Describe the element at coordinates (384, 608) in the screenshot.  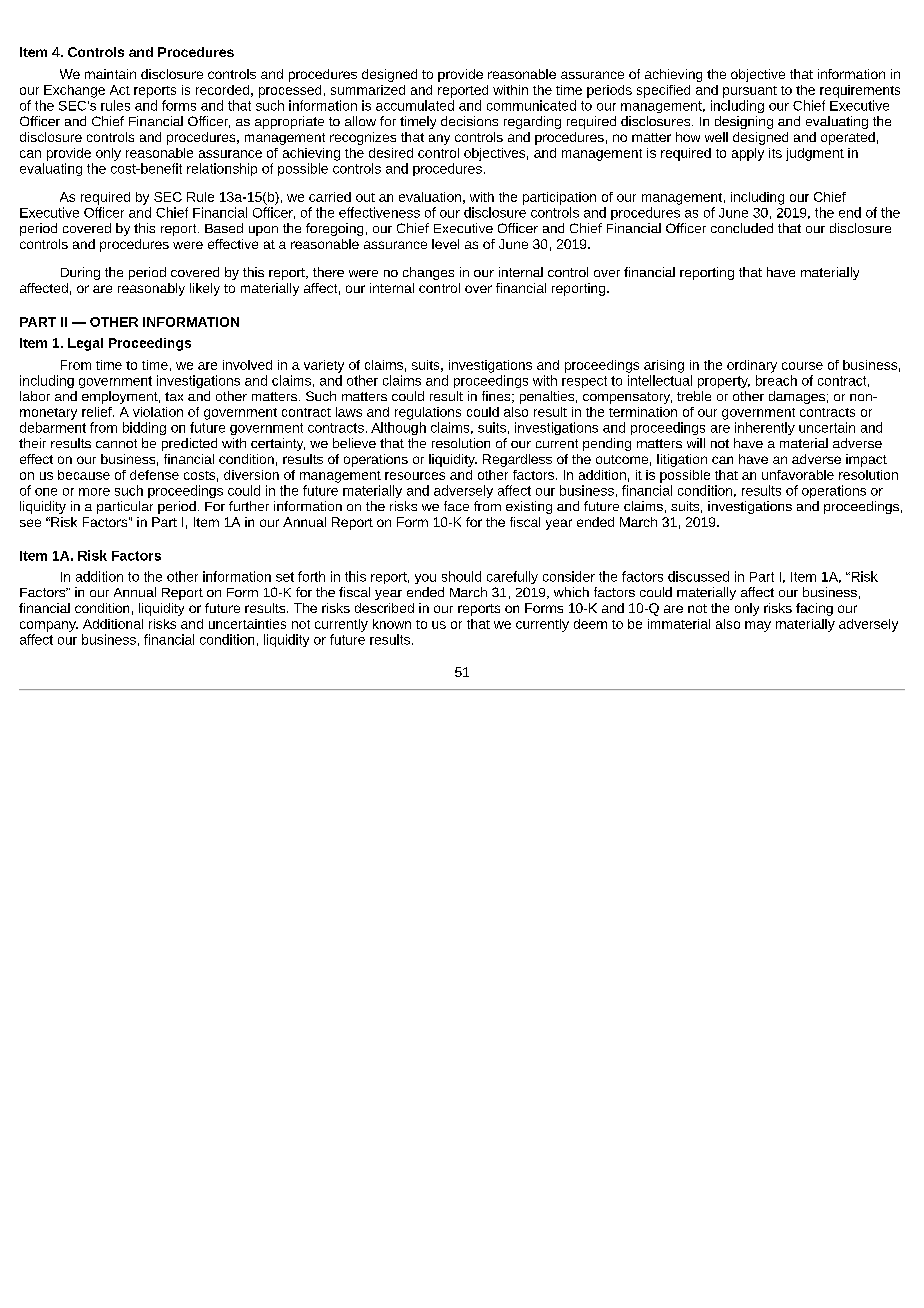
I see `described` at that location.
